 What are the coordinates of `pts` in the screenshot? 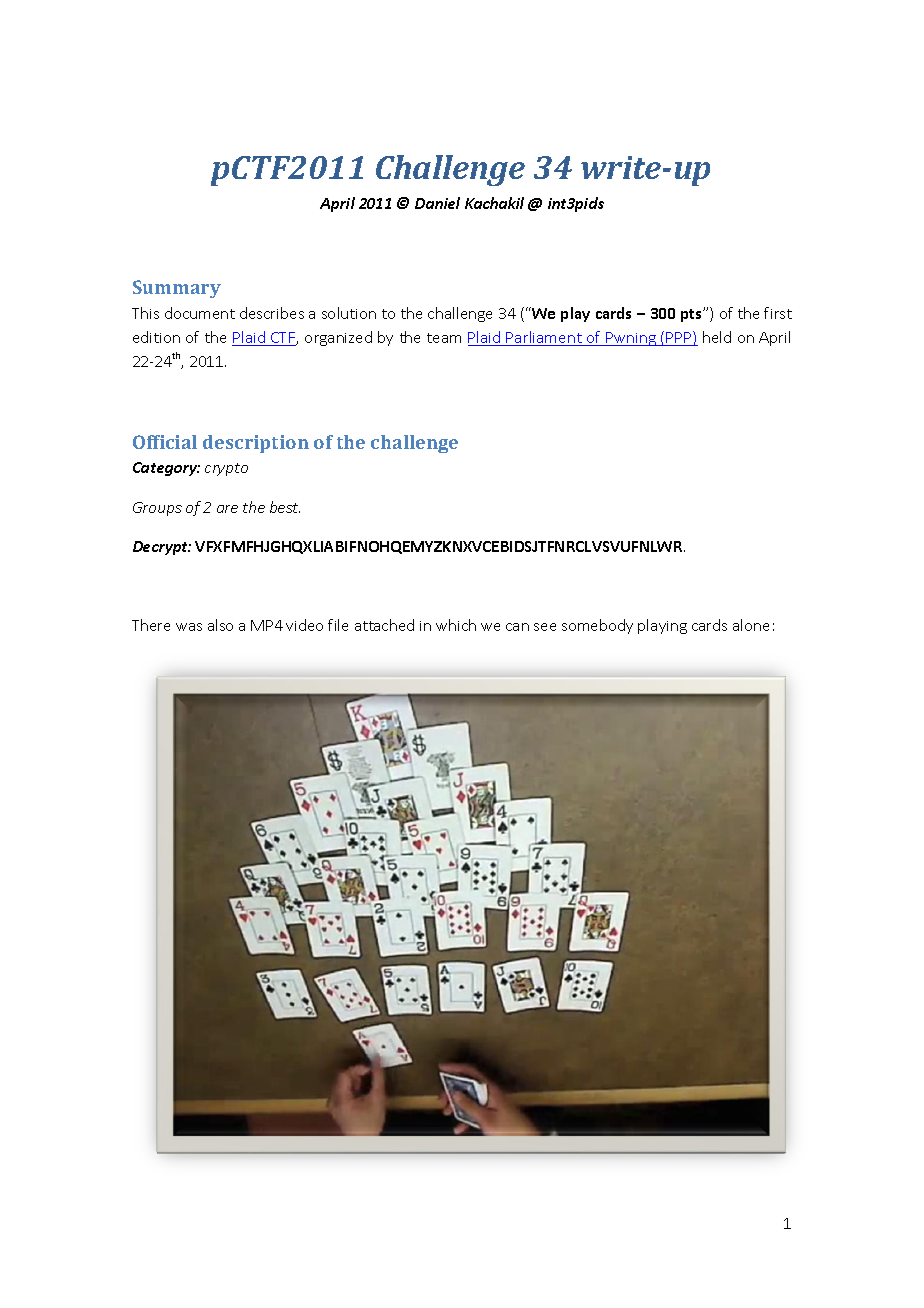 It's located at (692, 315).
